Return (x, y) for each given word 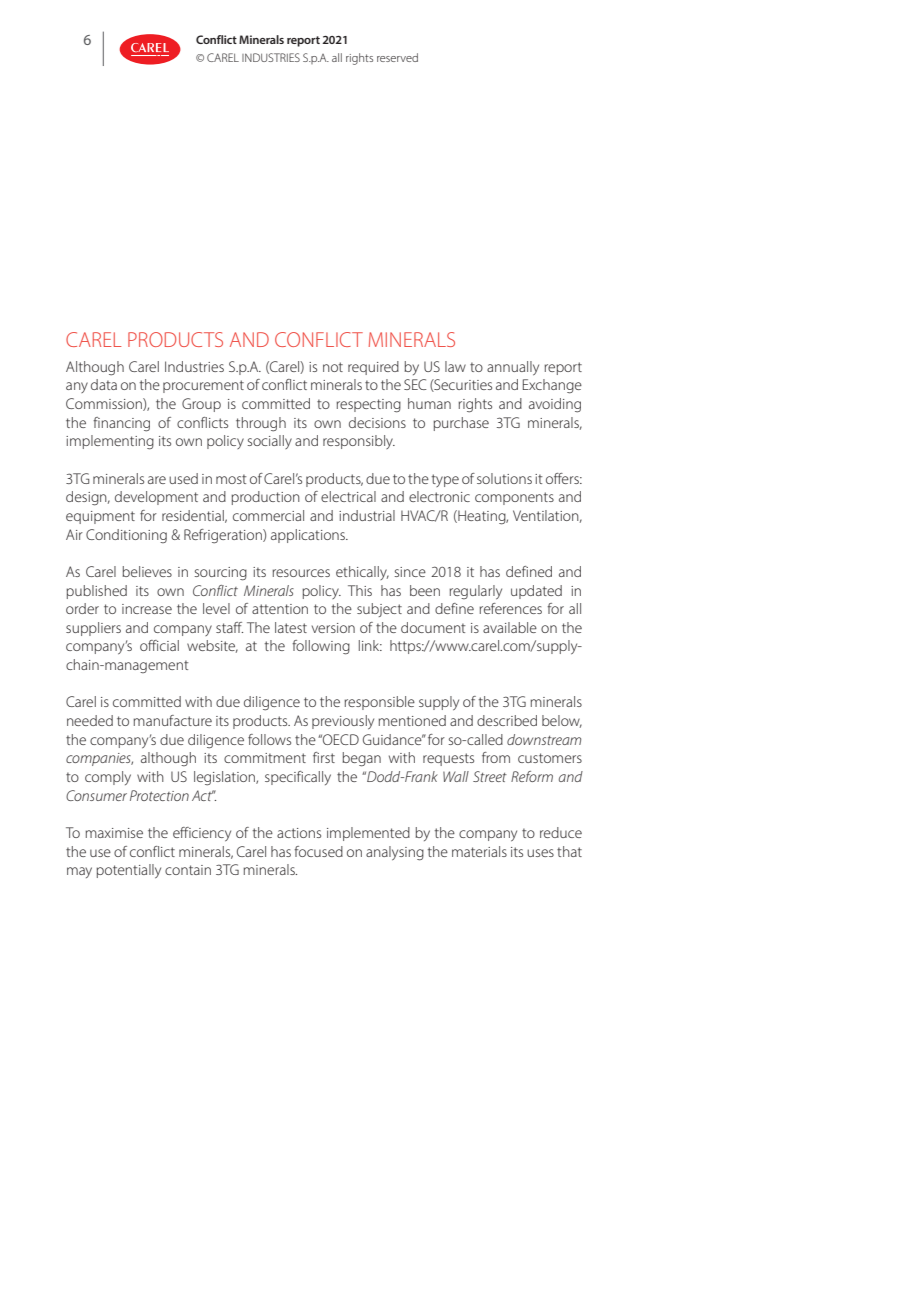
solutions (504, 478)
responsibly (359, 442)
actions (299, 833)
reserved (397, 57)
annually (513, 368)
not (333, 367)
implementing (110, 442)
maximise (114, 833)
